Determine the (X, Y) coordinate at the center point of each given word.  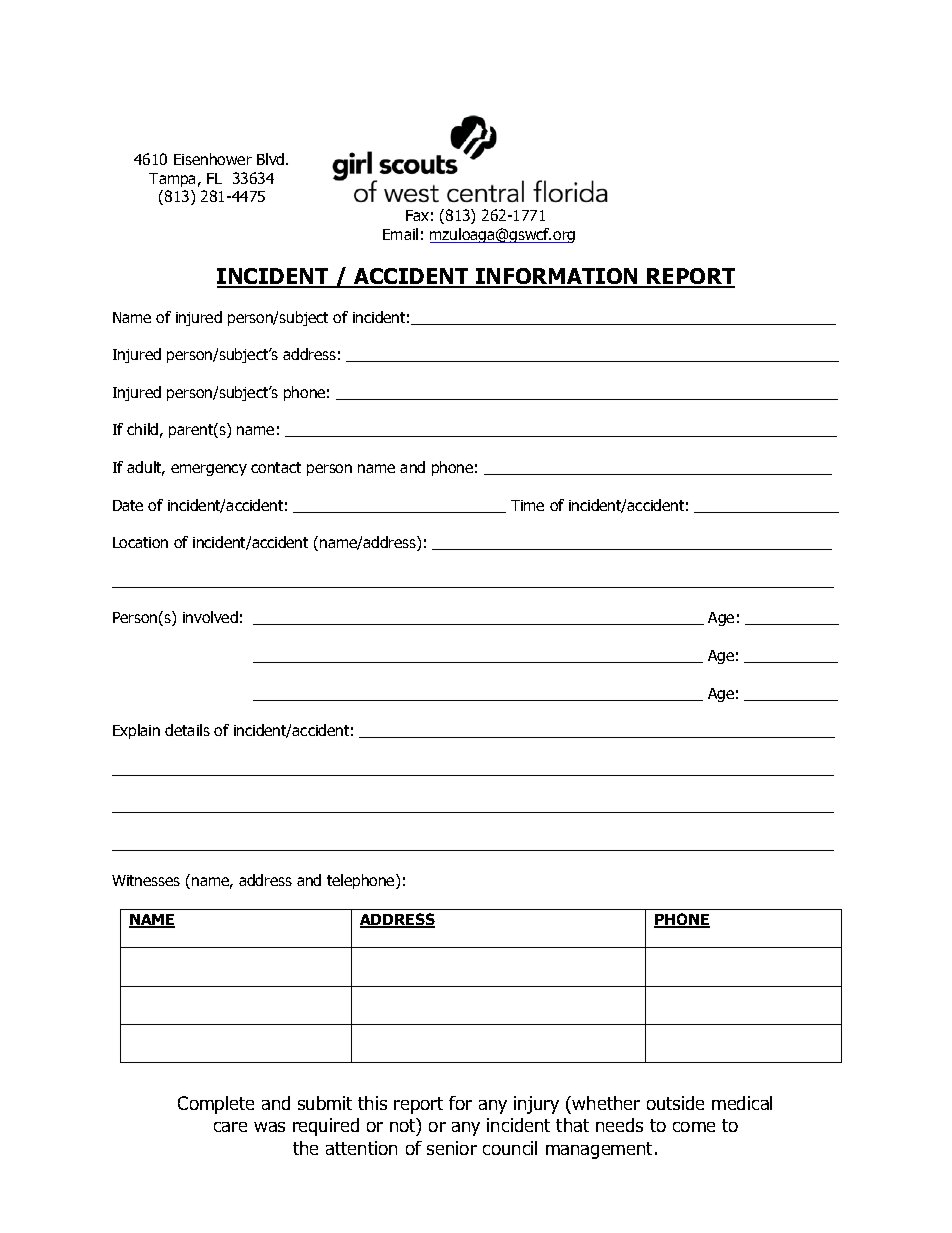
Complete (216, 1105)
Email (400, 234)
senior (452, 1148)
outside (675, 1103)
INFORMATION (557, 277)
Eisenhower (213, 159)
